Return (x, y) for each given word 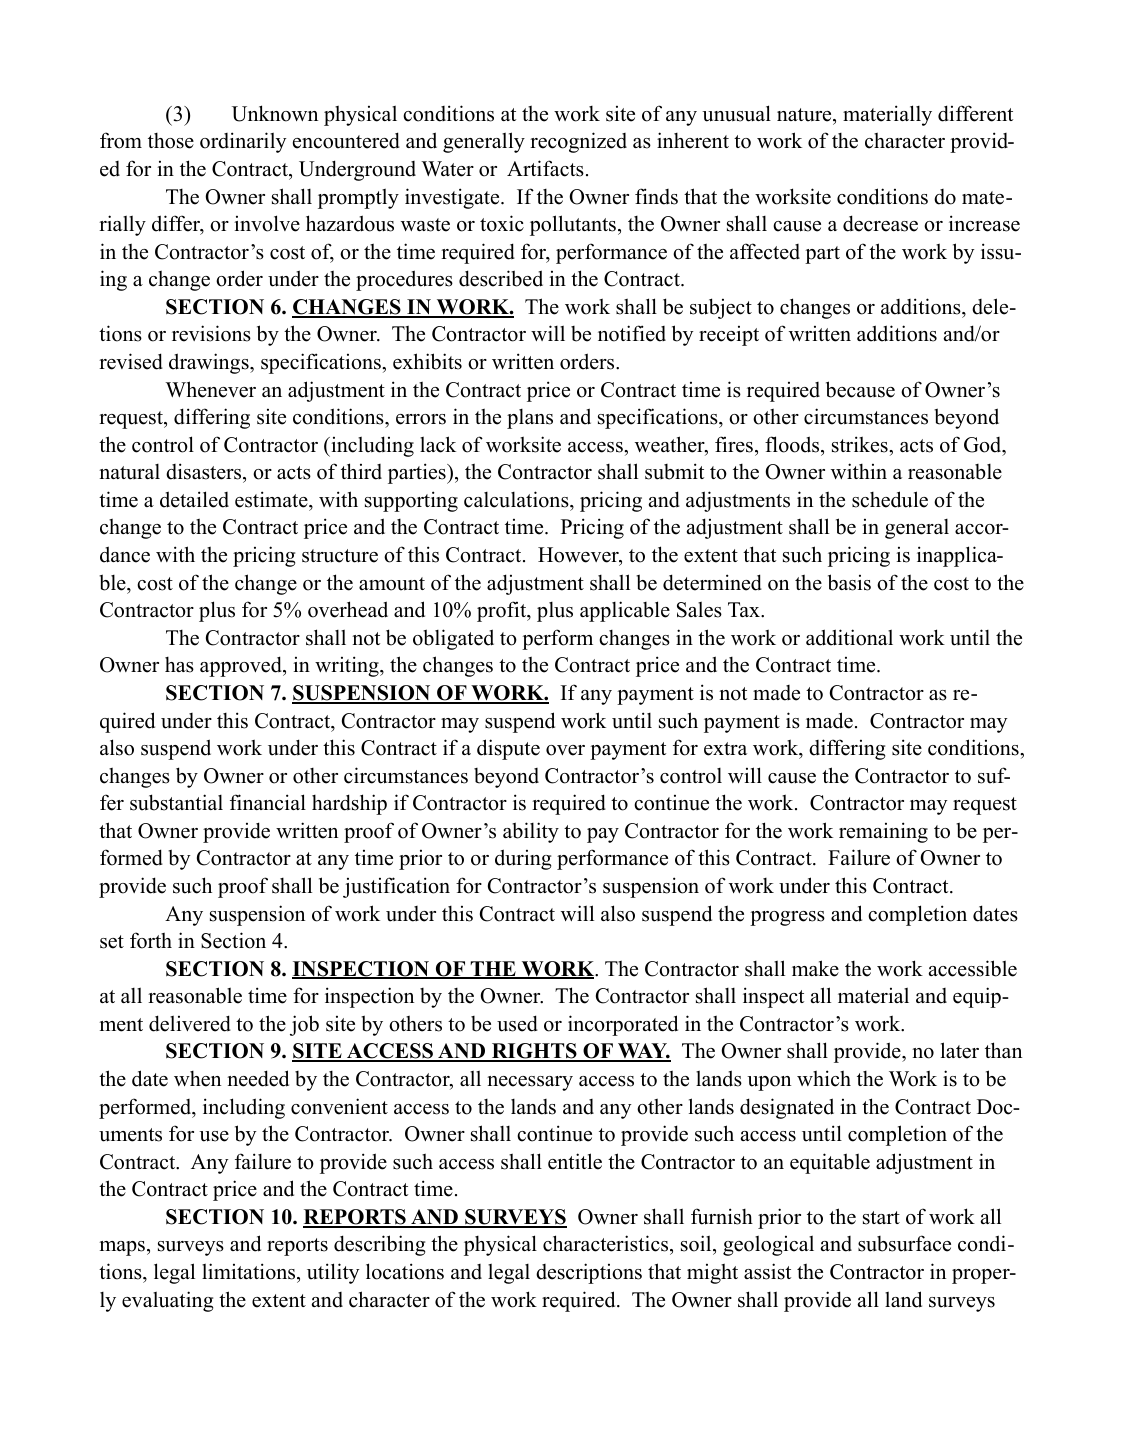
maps (124, 1248)
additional (849, 637)
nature (805, 115)
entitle (575, 1161)
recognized (578, 142)
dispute (508, 749)
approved (242, 666)
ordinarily (243, 142)
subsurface (904, 1243)
